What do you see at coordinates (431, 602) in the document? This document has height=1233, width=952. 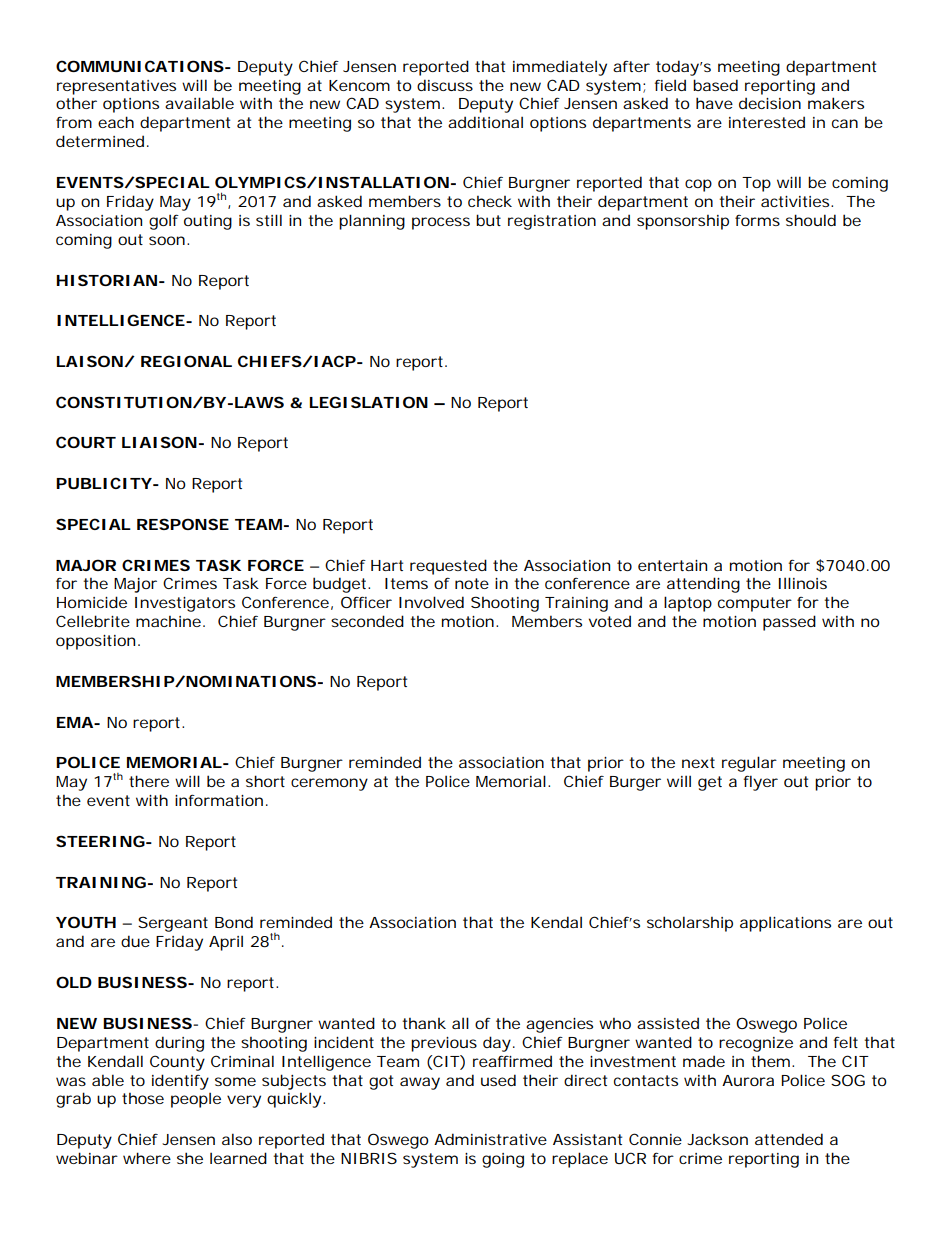 I see `Involved` at bounding box center [431, 602].
